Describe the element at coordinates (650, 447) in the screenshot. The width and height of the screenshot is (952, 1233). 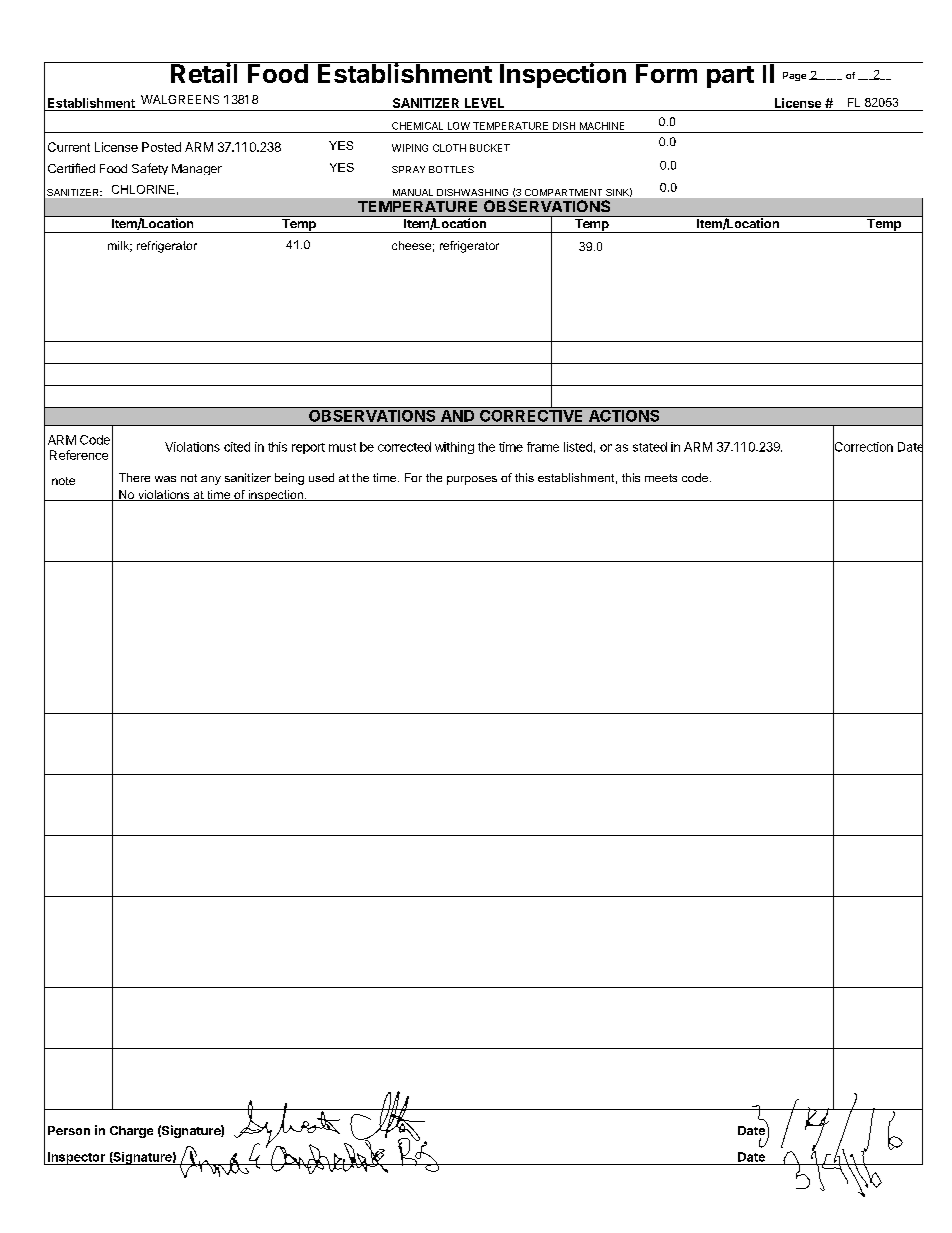
I see `stated` at that location.
